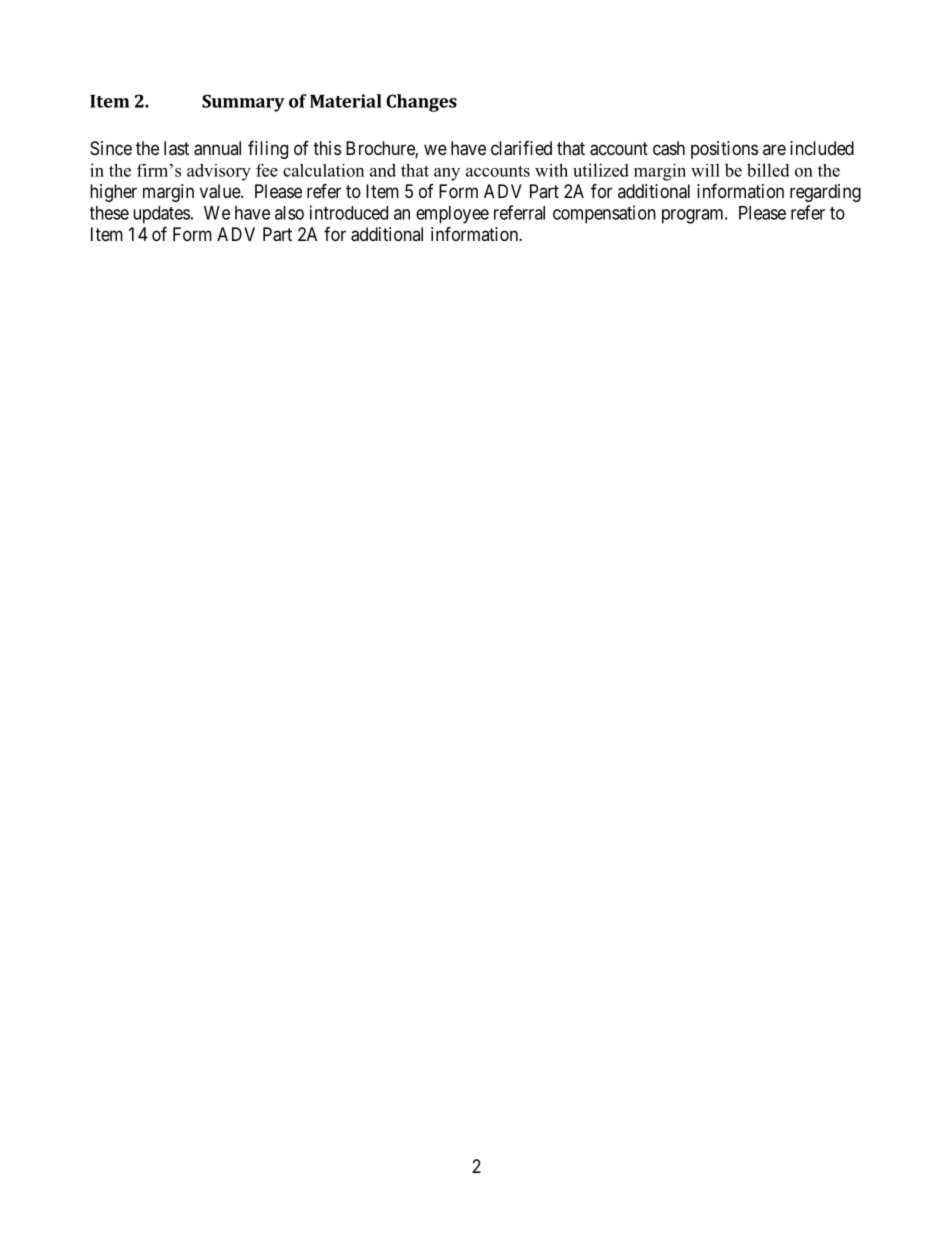 Image resolution: width=952 pixels, height=1233 pixels. Describe the element at coordinates (176, 148) in the page. I see `last` at that location.
